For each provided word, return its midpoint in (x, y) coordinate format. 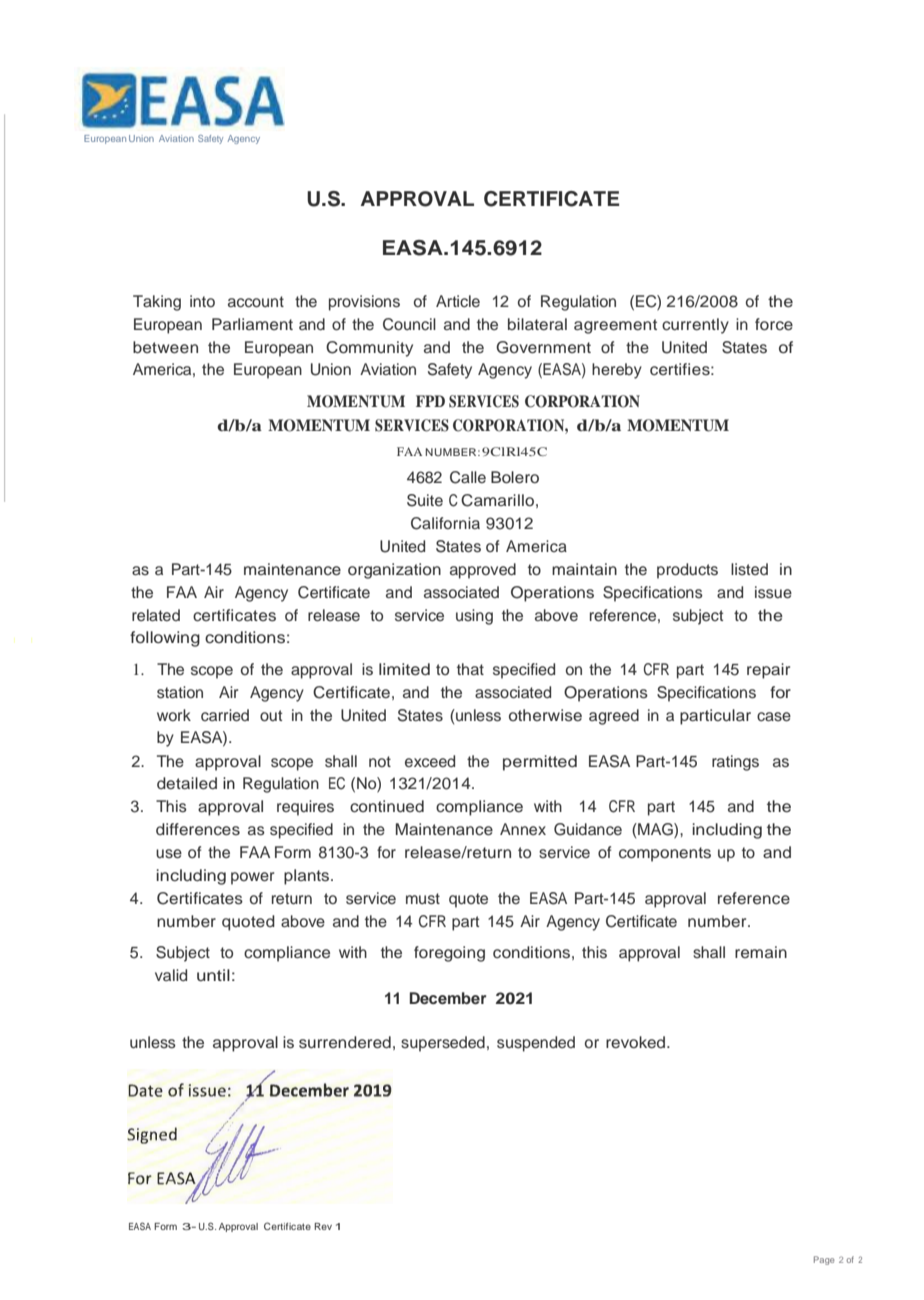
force (774, 324)
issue (773, 592)
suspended (536, 1044)
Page (824, 1260)
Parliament (252, 324)
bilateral (537, 324)
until (213, 975)
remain (761, 952)
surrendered (345, 1042)
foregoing (449, 954)
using (474, 617)
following (165, 639)
